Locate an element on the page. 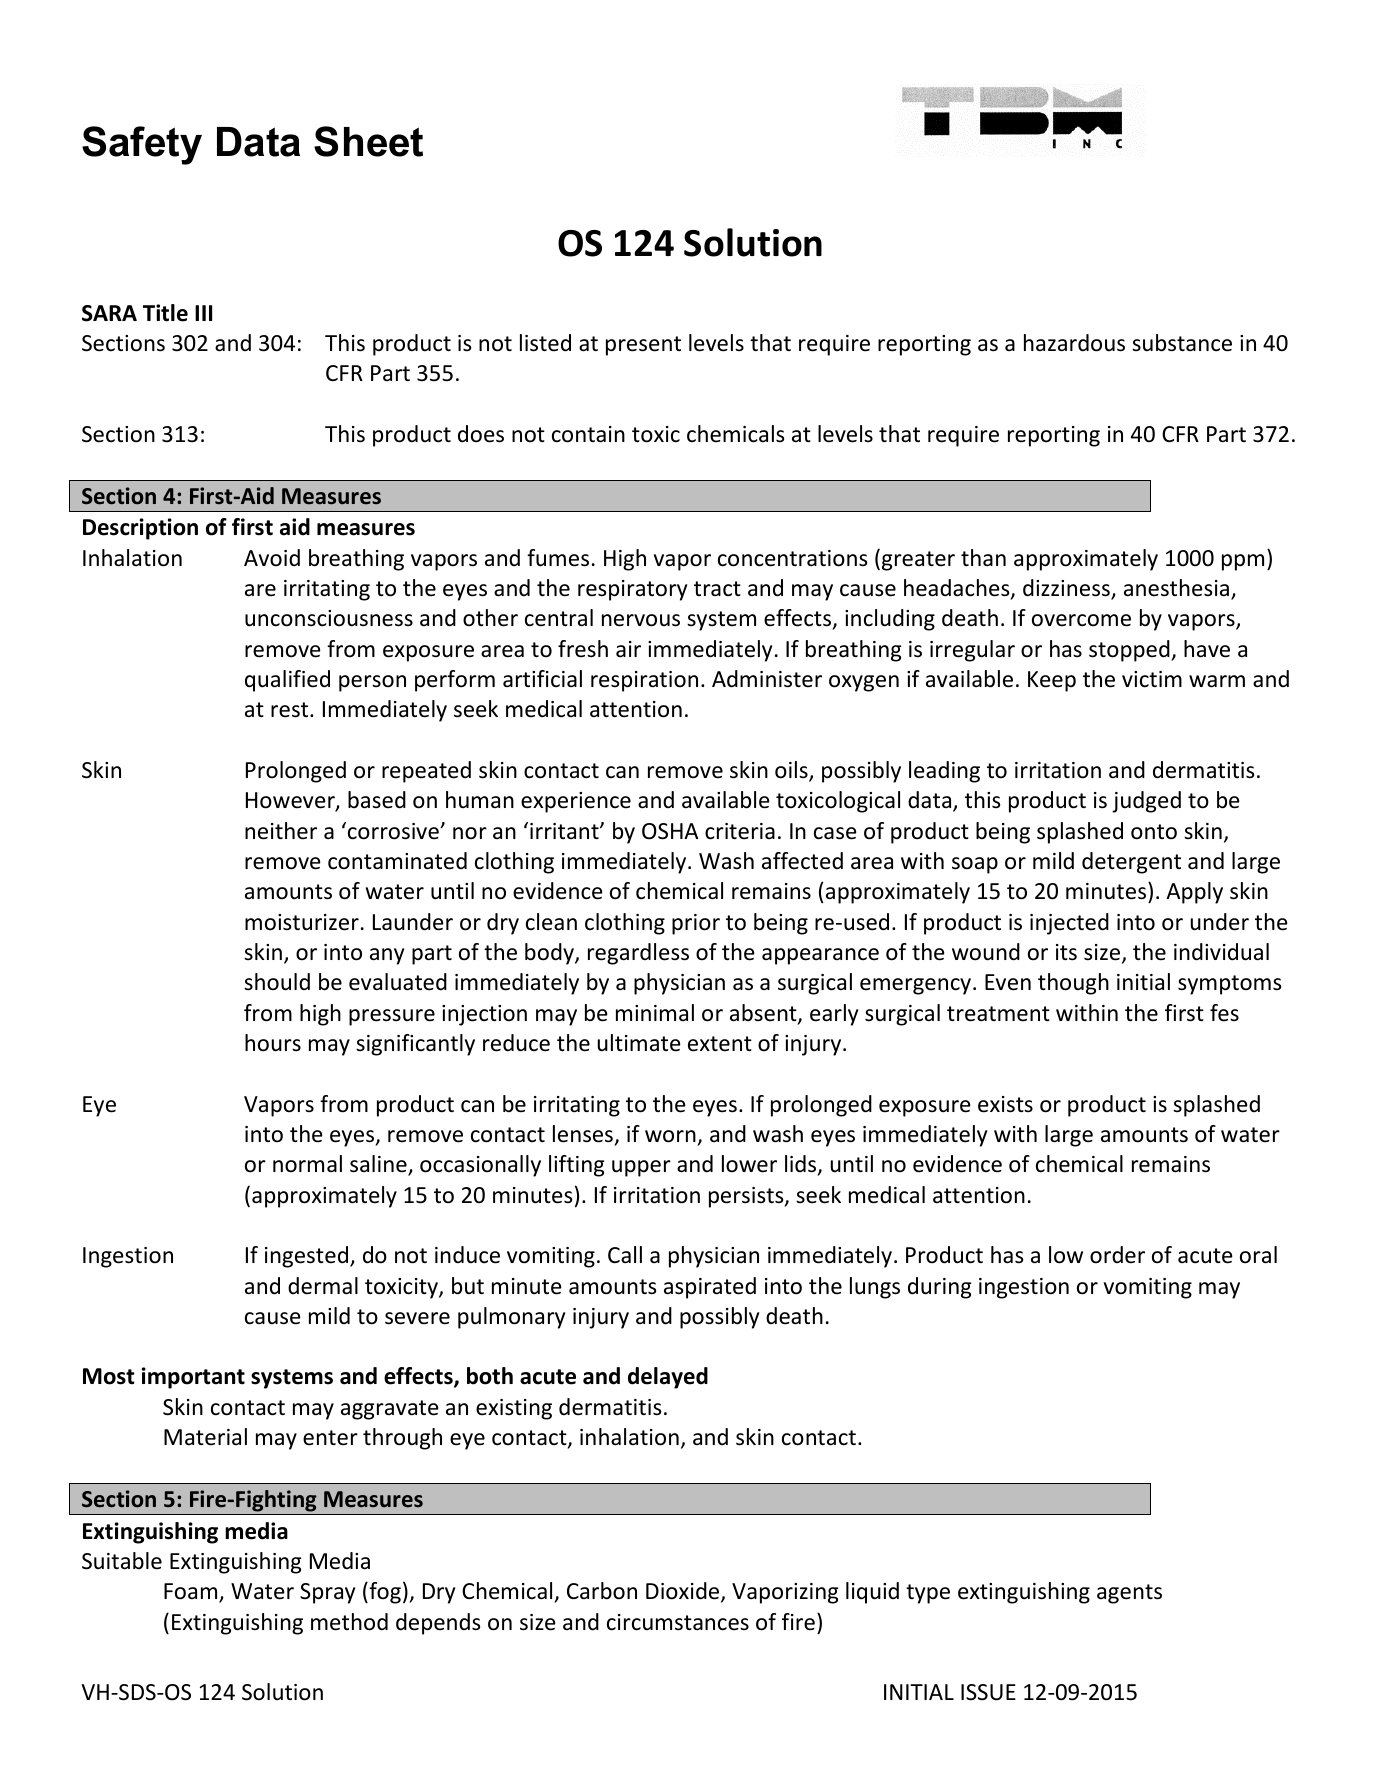 The height and width of the image is (1789, 1382). Foam is located at coordinates (192, 1592).
